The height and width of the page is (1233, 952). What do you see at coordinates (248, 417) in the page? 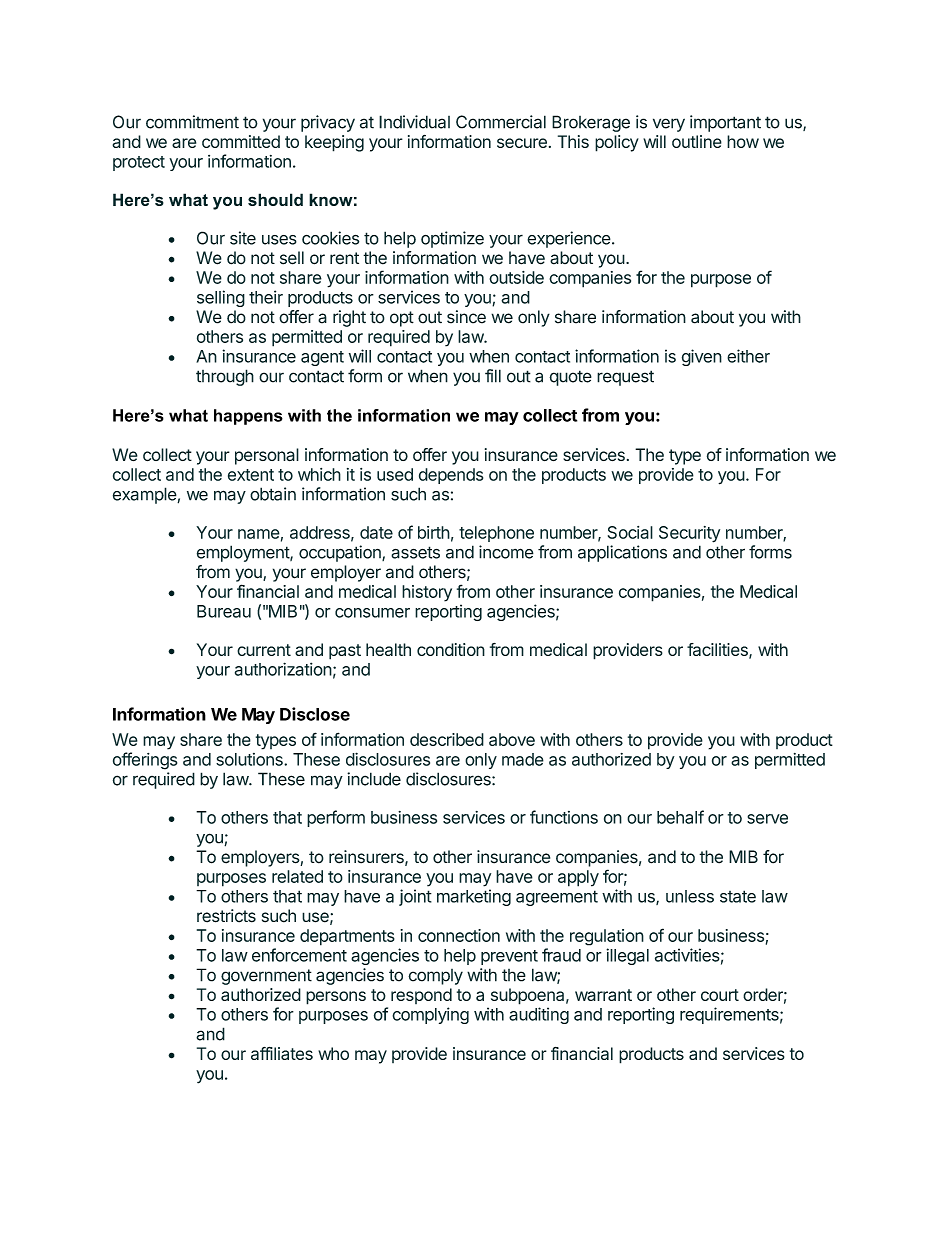
I see `happens` at bounding box center [248, 417].
